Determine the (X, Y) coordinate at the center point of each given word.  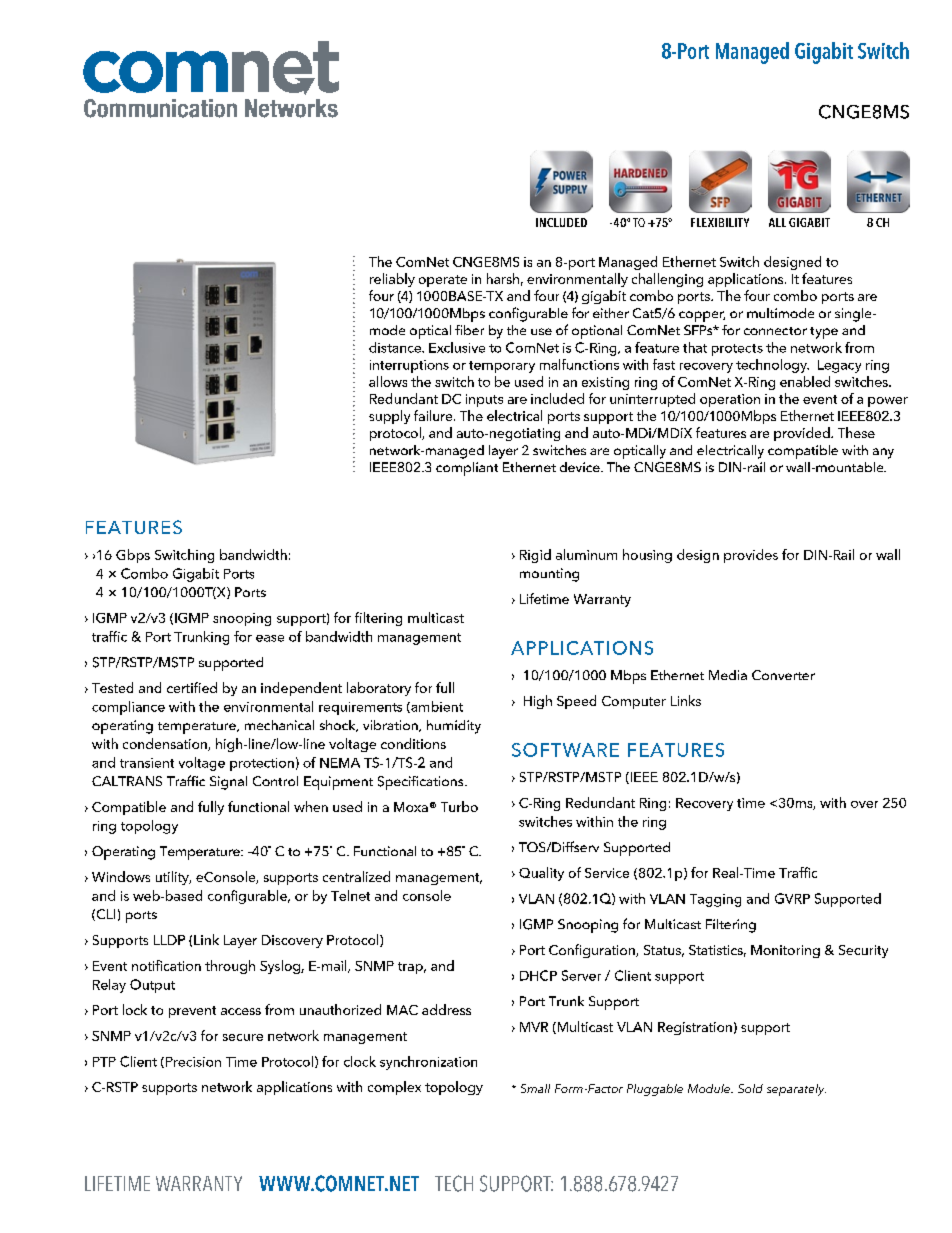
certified (192, 687)
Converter (783, 675)
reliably (392, 280)
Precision (192, 1062)
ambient (436, 707)
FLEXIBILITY (720, 222)
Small (535, 1088)
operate (443, 281)
